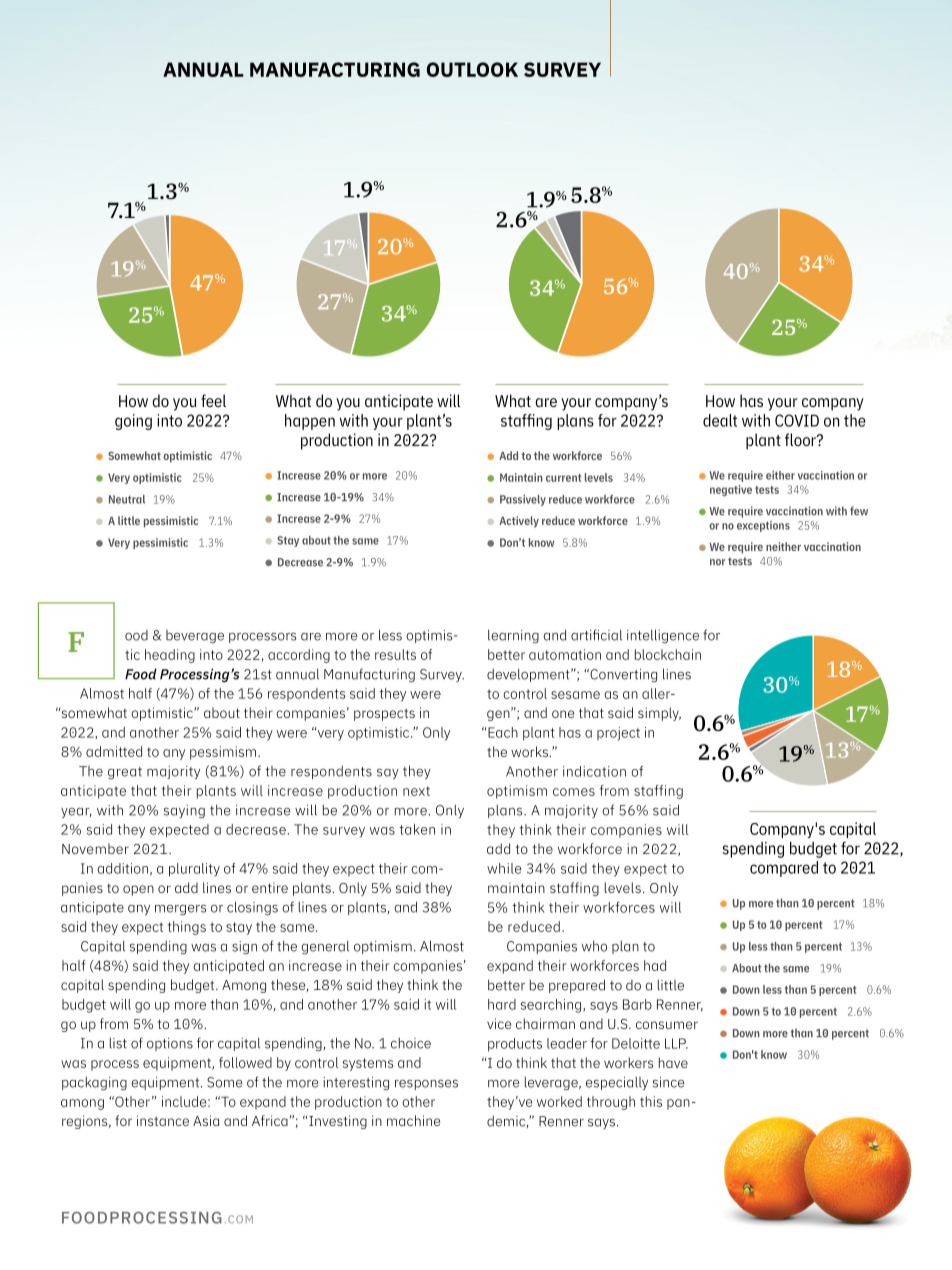  Describe the element at coordinates (195, 637) in the screenshot. I see `beverage` at that location.
